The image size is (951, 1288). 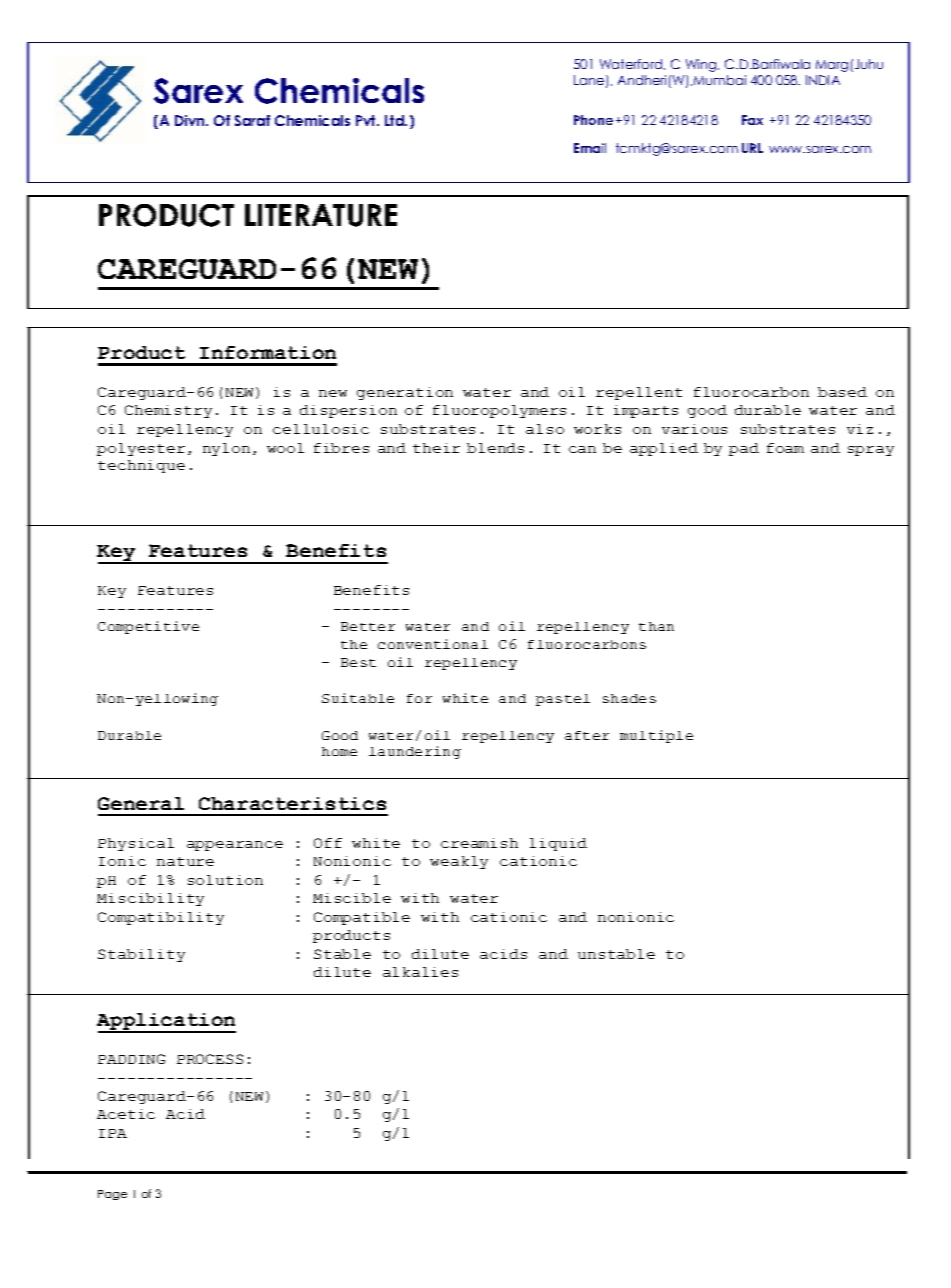 What do you see at coordinates (433, 644) in the image?
I see `conventional` at bounding box center [433, 644].
